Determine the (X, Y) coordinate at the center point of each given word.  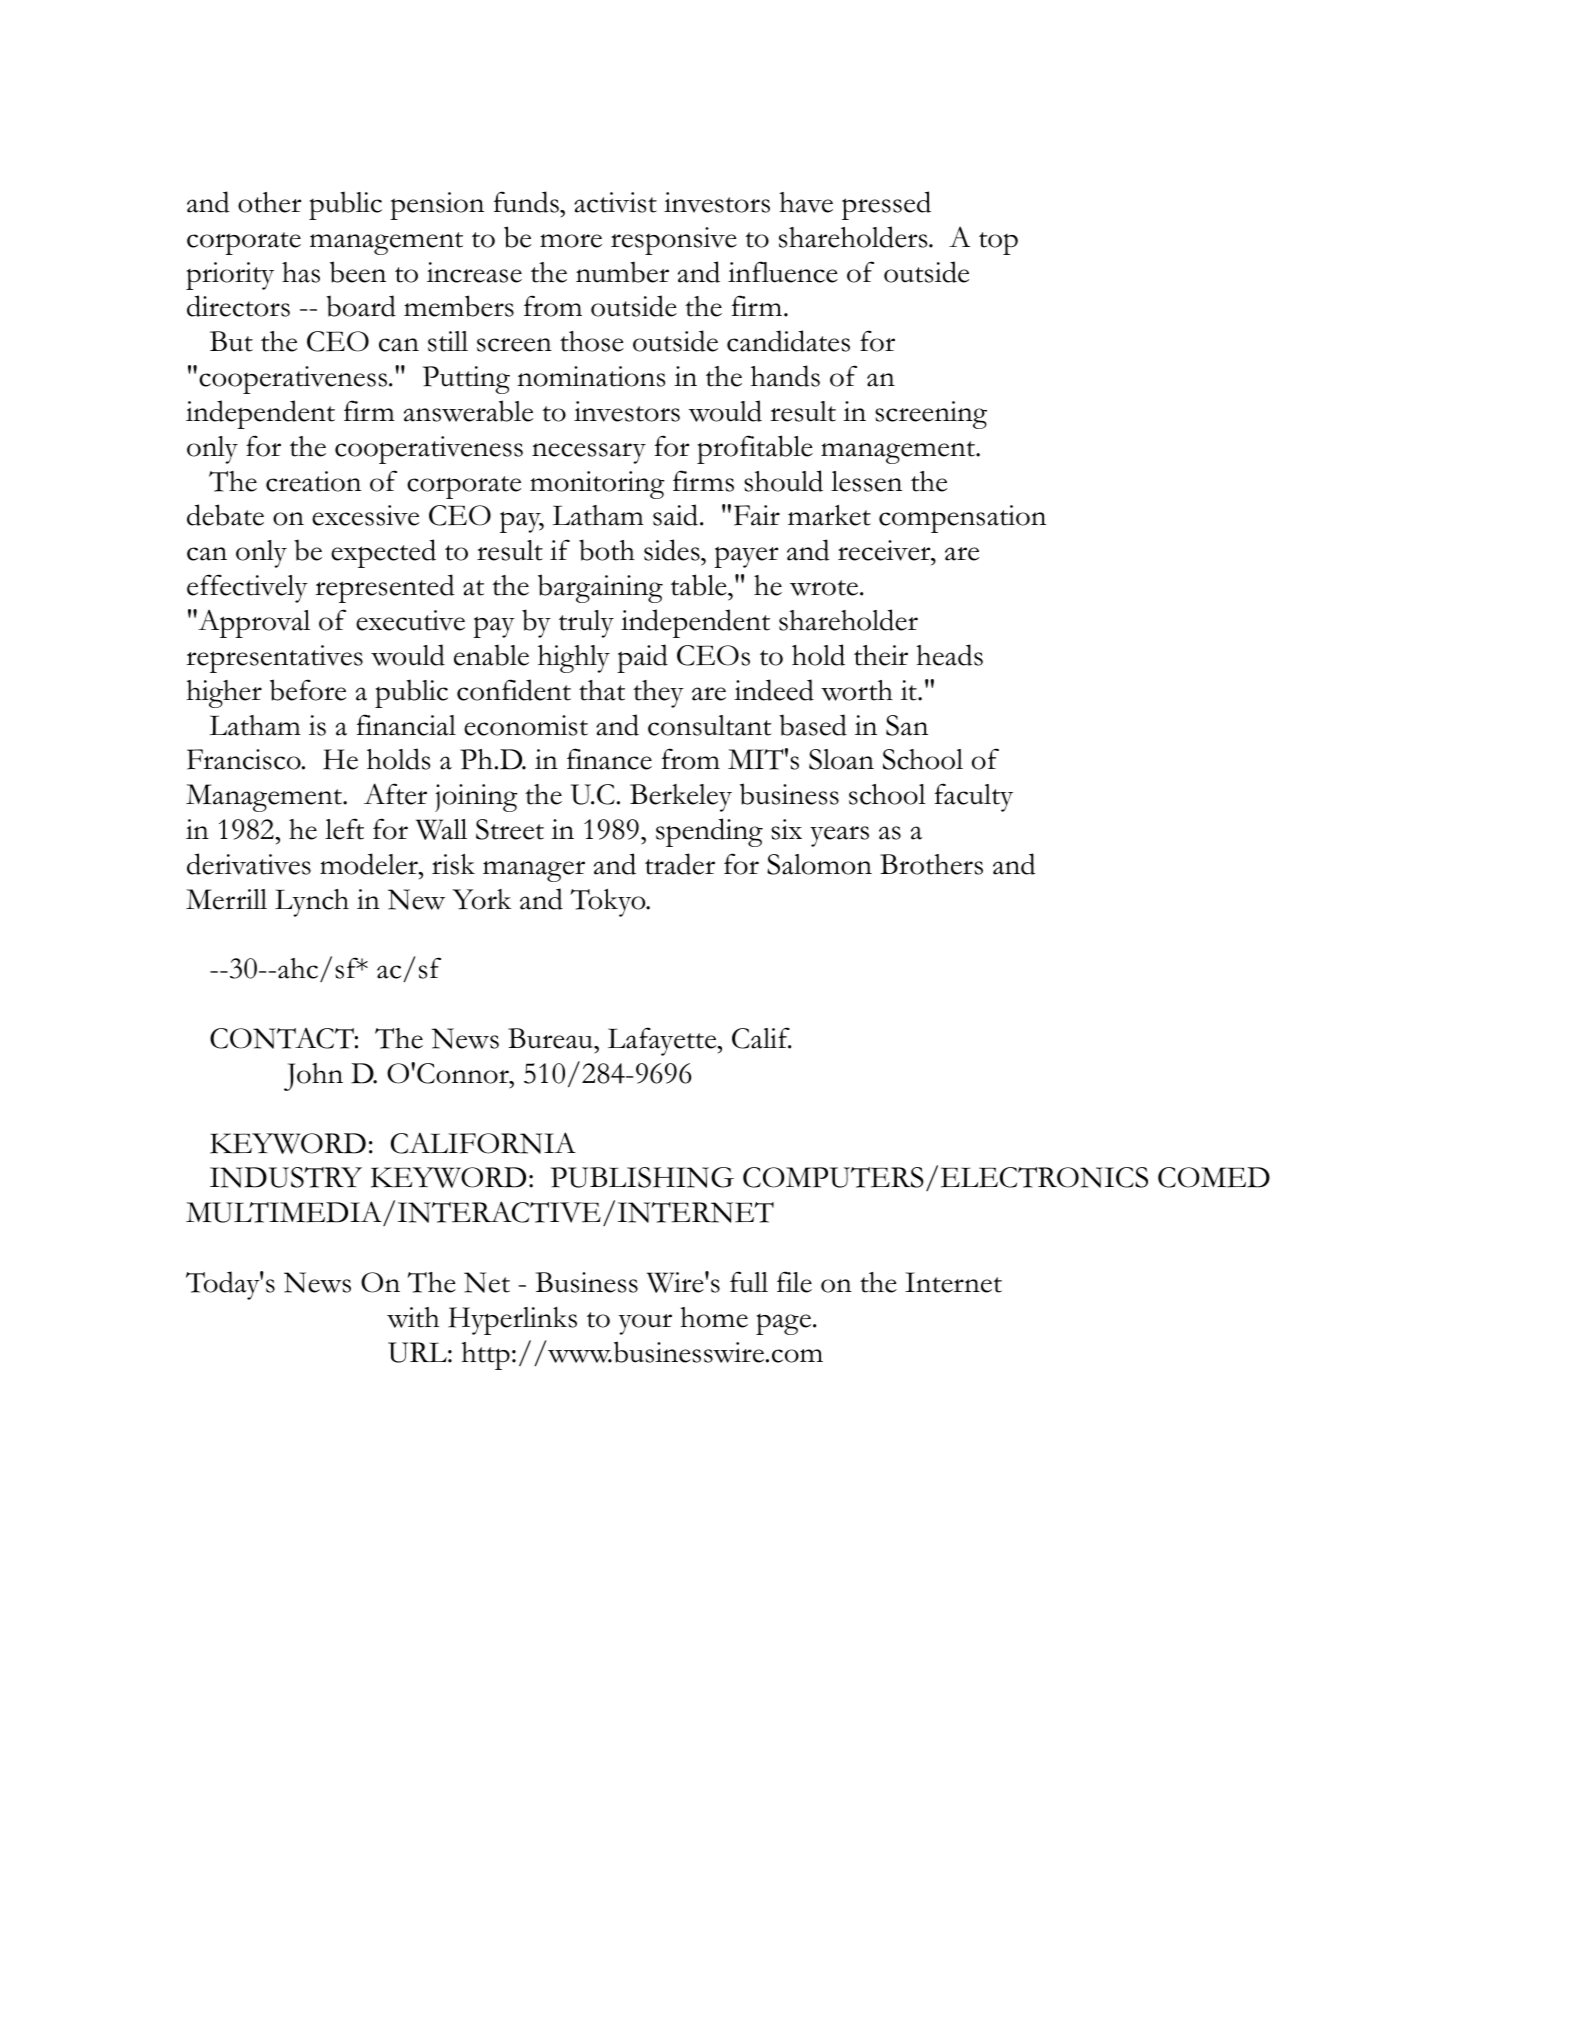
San (907, 725)
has (301, 272)
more (571, 241)
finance (609, 759)
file (794, 1282)
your (645, 1324)
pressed (886, 205)
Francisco (245, 759)
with (413, 1317)
